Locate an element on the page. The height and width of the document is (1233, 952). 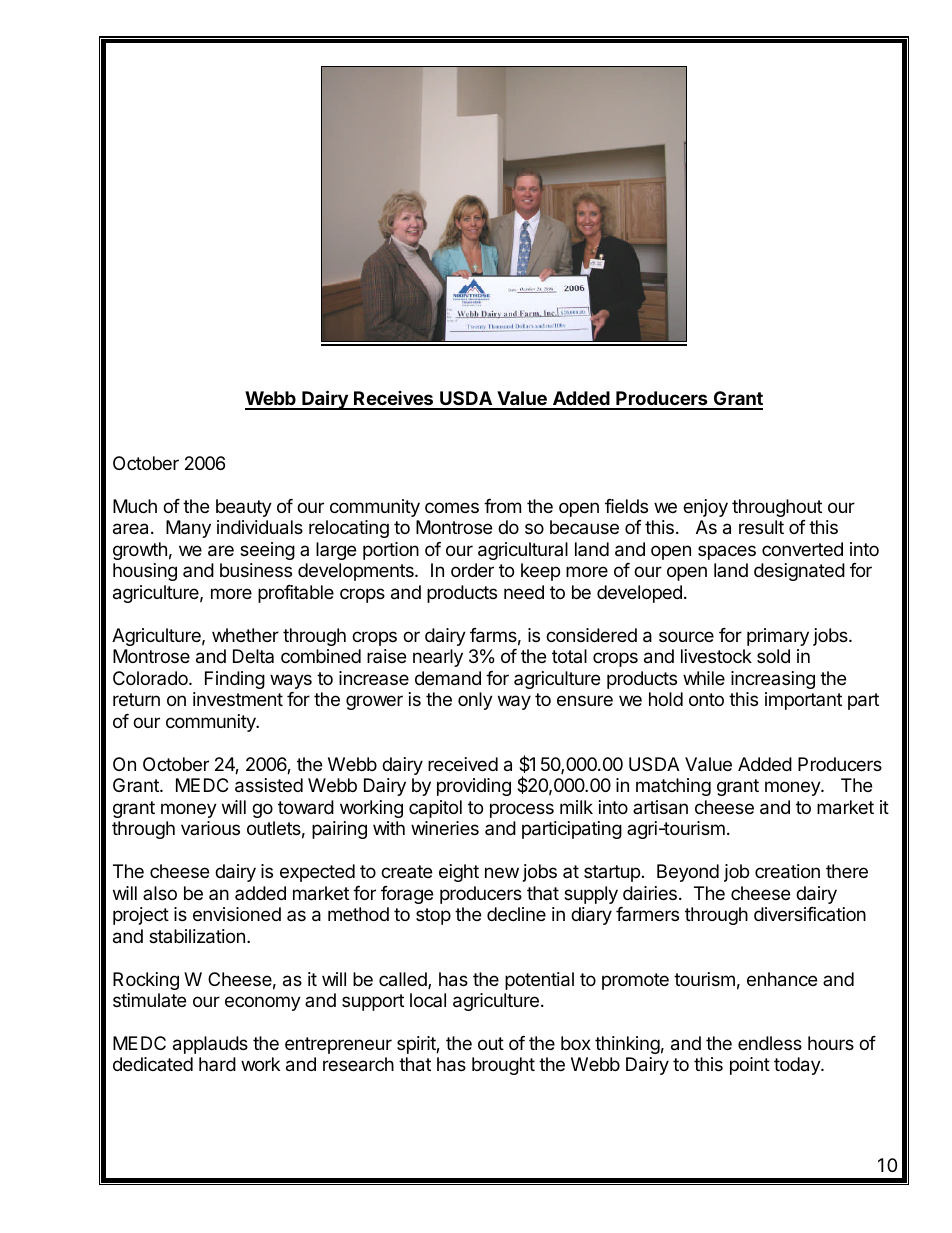
increasing is located at coordinates (773, 680).
